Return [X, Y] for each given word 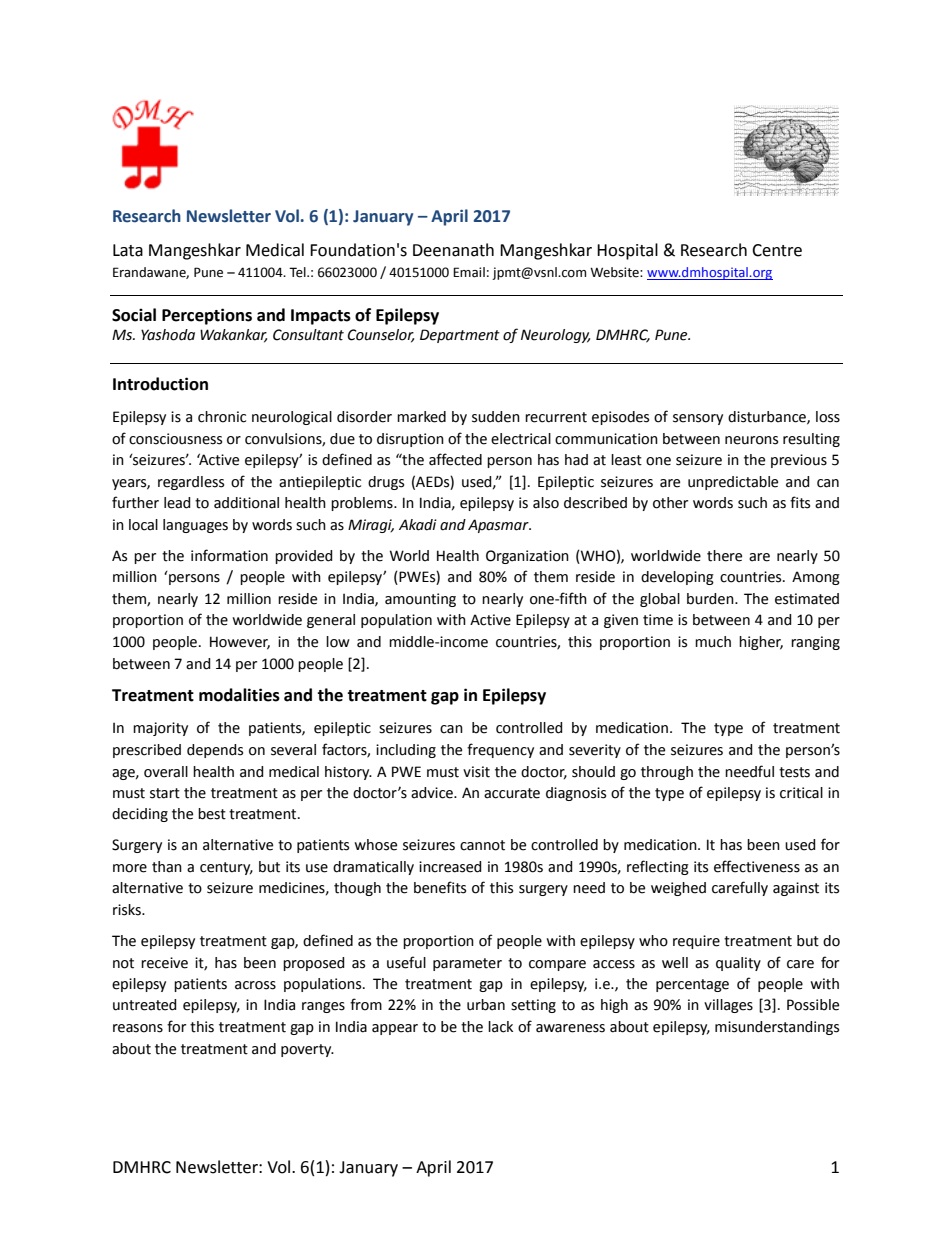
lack [500, 1027]
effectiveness [757, 866]
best [212, 814]
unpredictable [733, 483]
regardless [191, 483]
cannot [482, 845]
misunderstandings [777, 1028]
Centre [777, 250]
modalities [239, 695]
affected [455, 459]
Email [469, 272]
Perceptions [207, 316]
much [713, 642]
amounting [420, 600]
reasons [138, 1028]
